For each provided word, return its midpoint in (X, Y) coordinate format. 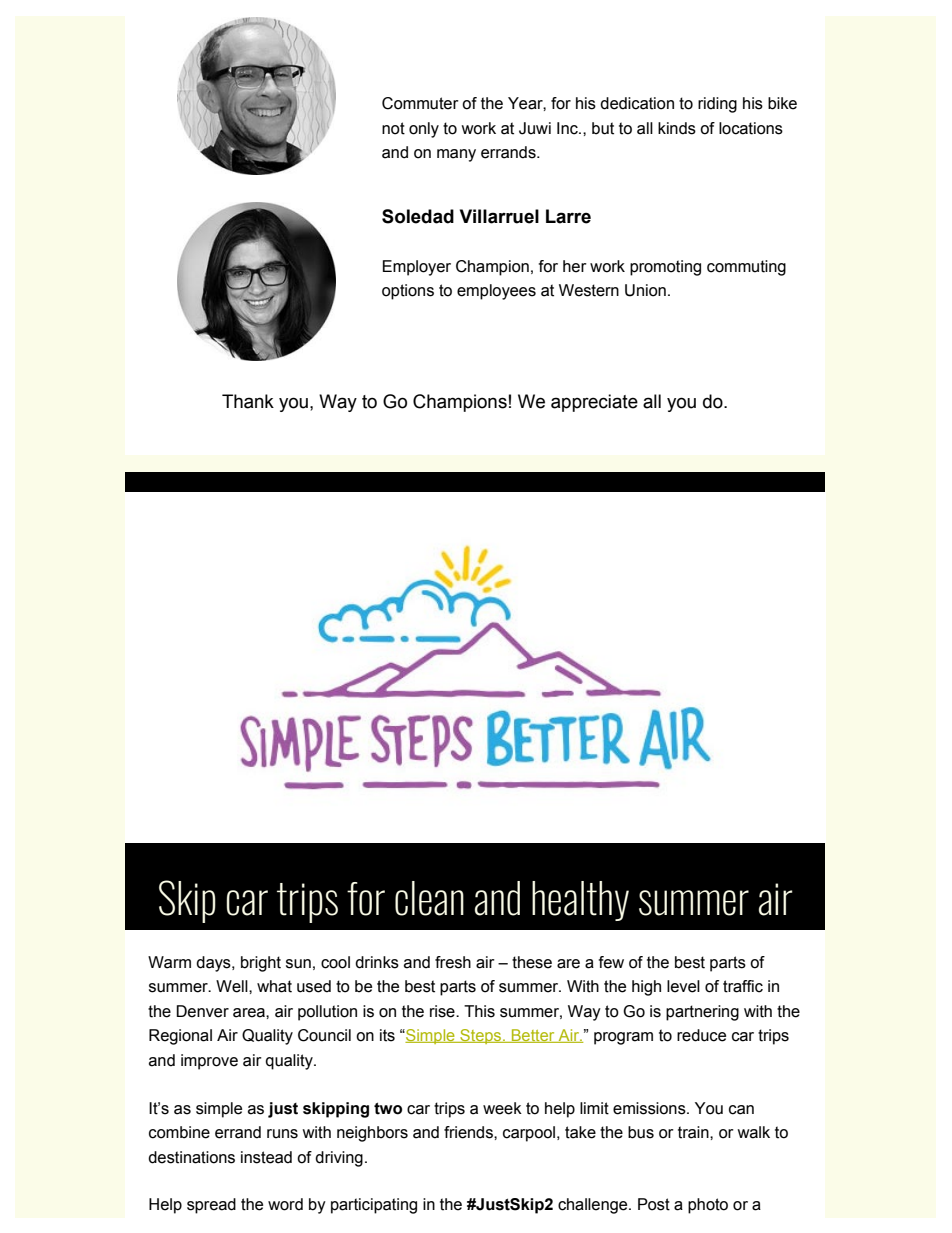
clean (429, 898)
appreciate (594, 403)
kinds (677, 128)
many (456, 155)
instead (266, 1157)
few (611, 962)
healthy (580, 901)
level (683, 986)
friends (469, 1132)
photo (708, 1206)
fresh (453, 962)
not (393, 128)
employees (496, 292)
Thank (248, 401)
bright (261, 964)
